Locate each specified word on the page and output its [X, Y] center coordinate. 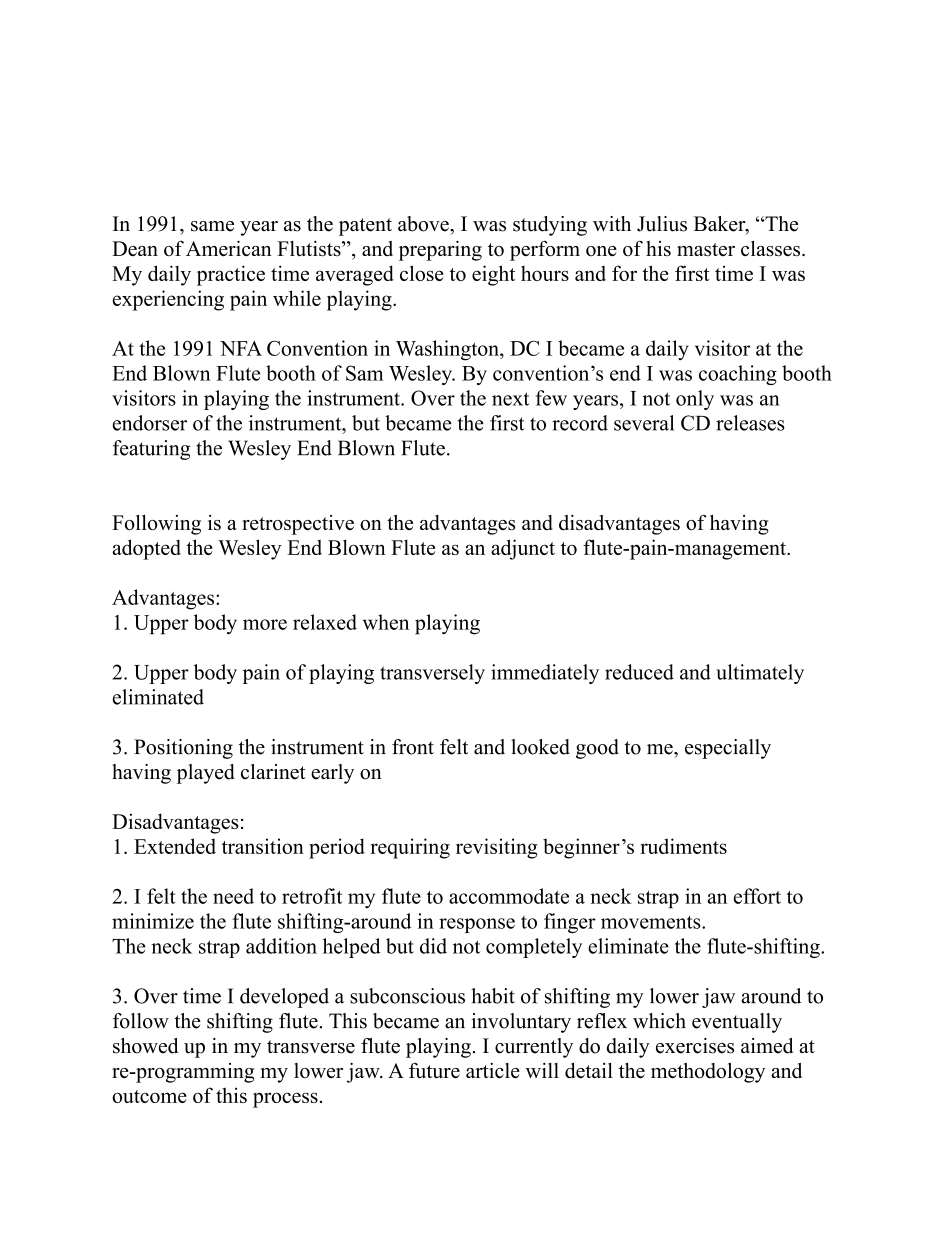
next [510, 399]
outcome [149, 1096]
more [265, 624]
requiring [410, 848]
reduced [639, 672]
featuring [151, 450]
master [706, 249]
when [386, 622]
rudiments [683, 846]
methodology [708, 1073]
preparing [440, 251]
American [229, 249]
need [233, 896]
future [434, 1071]
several [644, 423]
